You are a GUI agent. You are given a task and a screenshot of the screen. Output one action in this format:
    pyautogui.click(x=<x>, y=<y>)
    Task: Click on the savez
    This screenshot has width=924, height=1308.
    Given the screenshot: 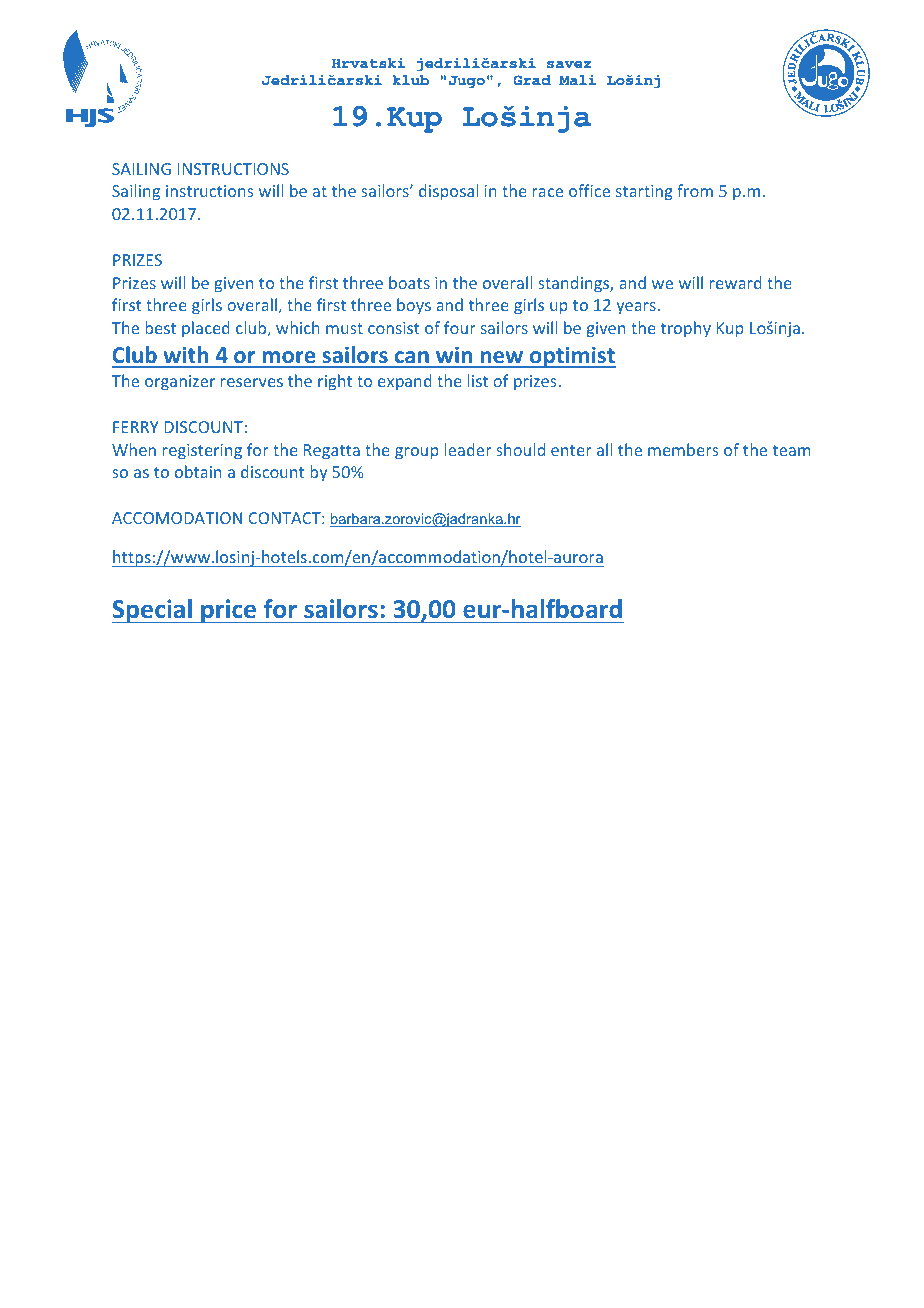 What is the action you would take?
    pyautogui.click(x=569, y=65)
